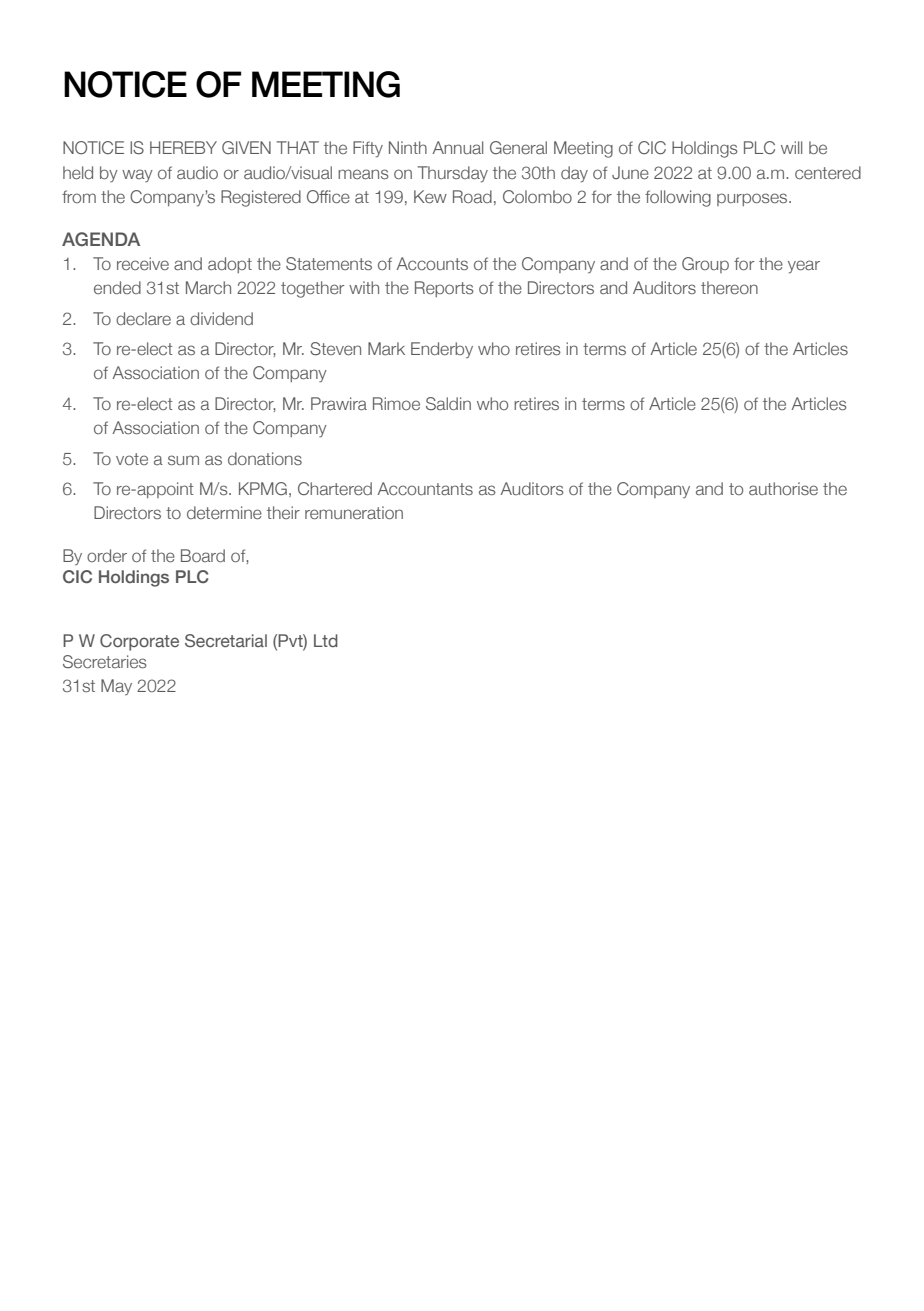 The image size is (924, 1311). I want to click on Accountants, so click(425, 488).
